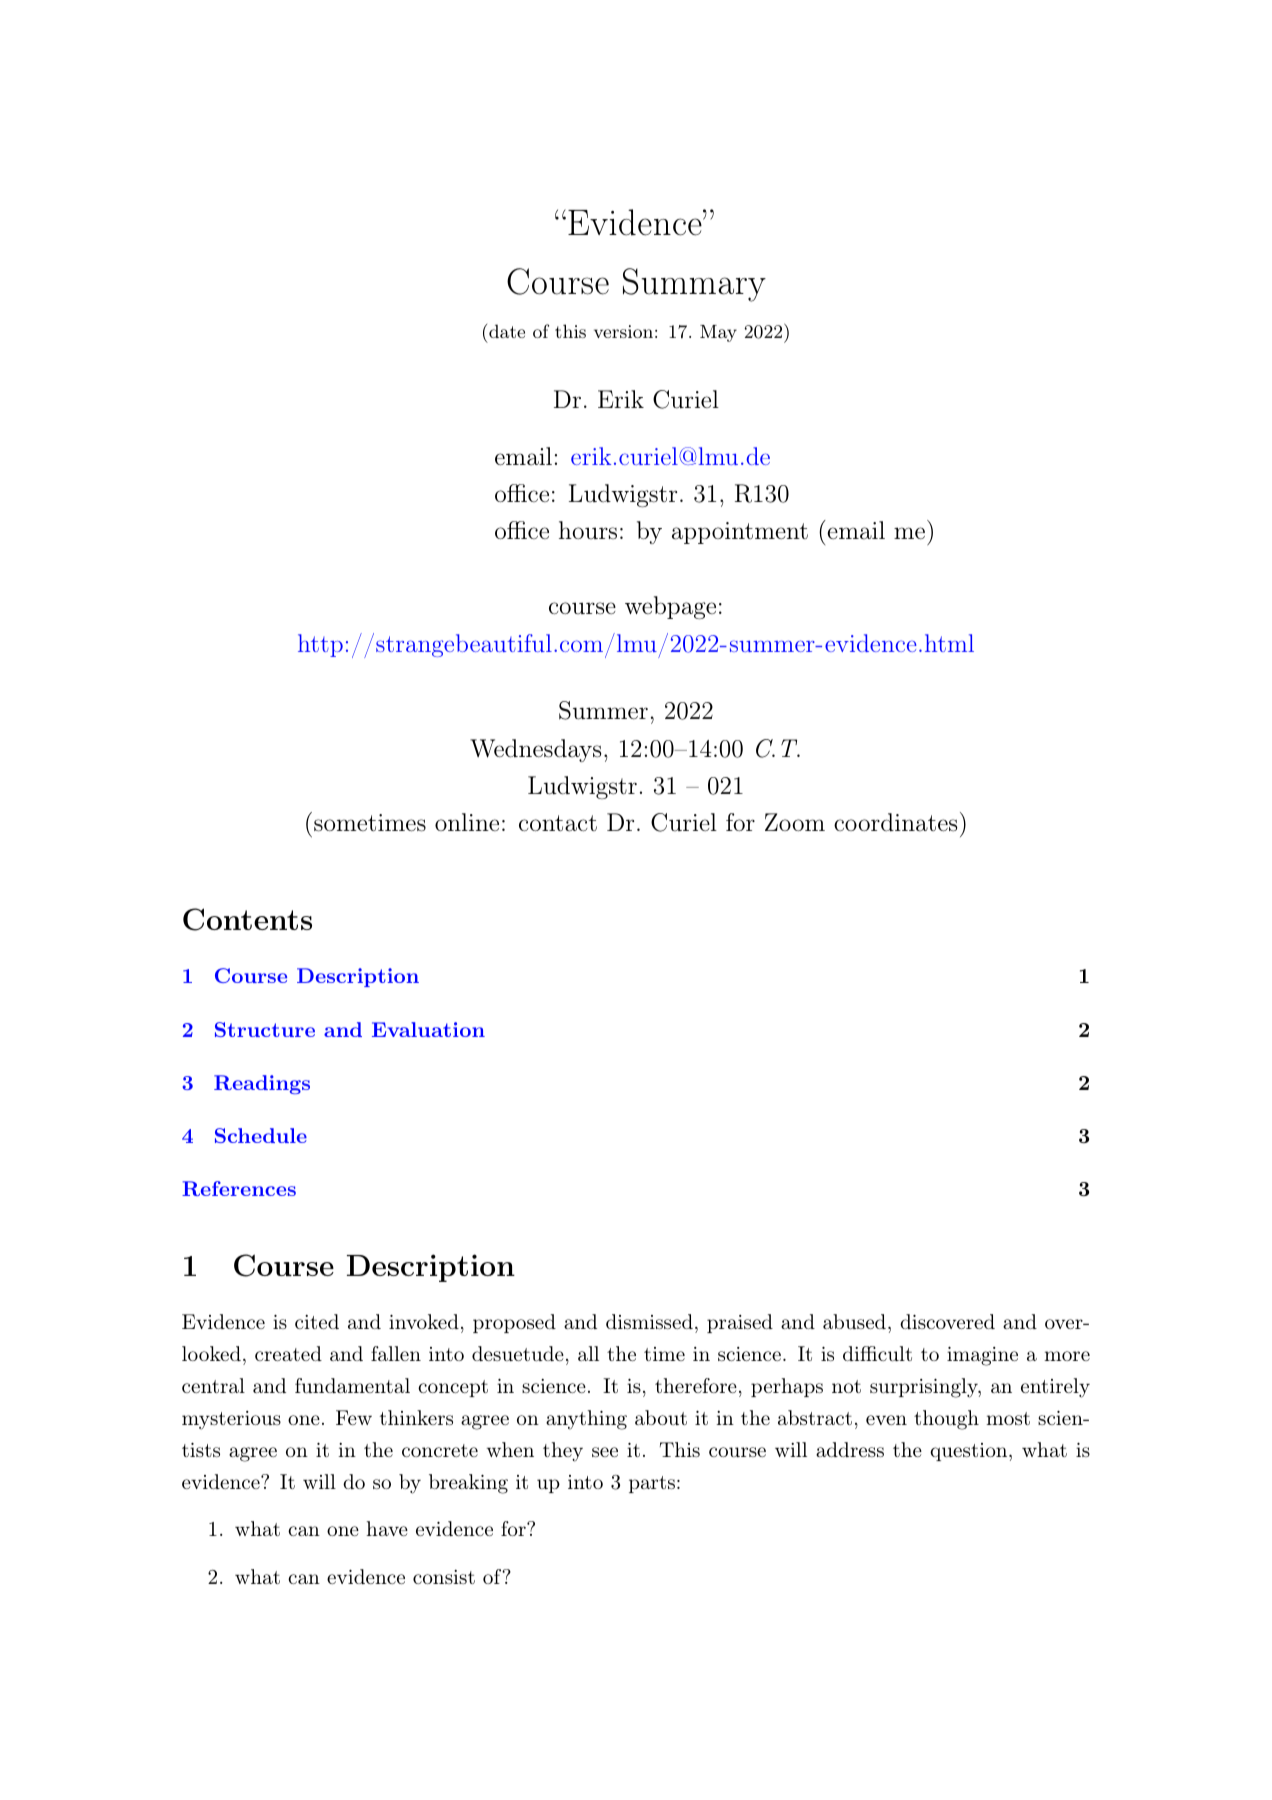  I want to click on coordinates, so click(896, 822).
